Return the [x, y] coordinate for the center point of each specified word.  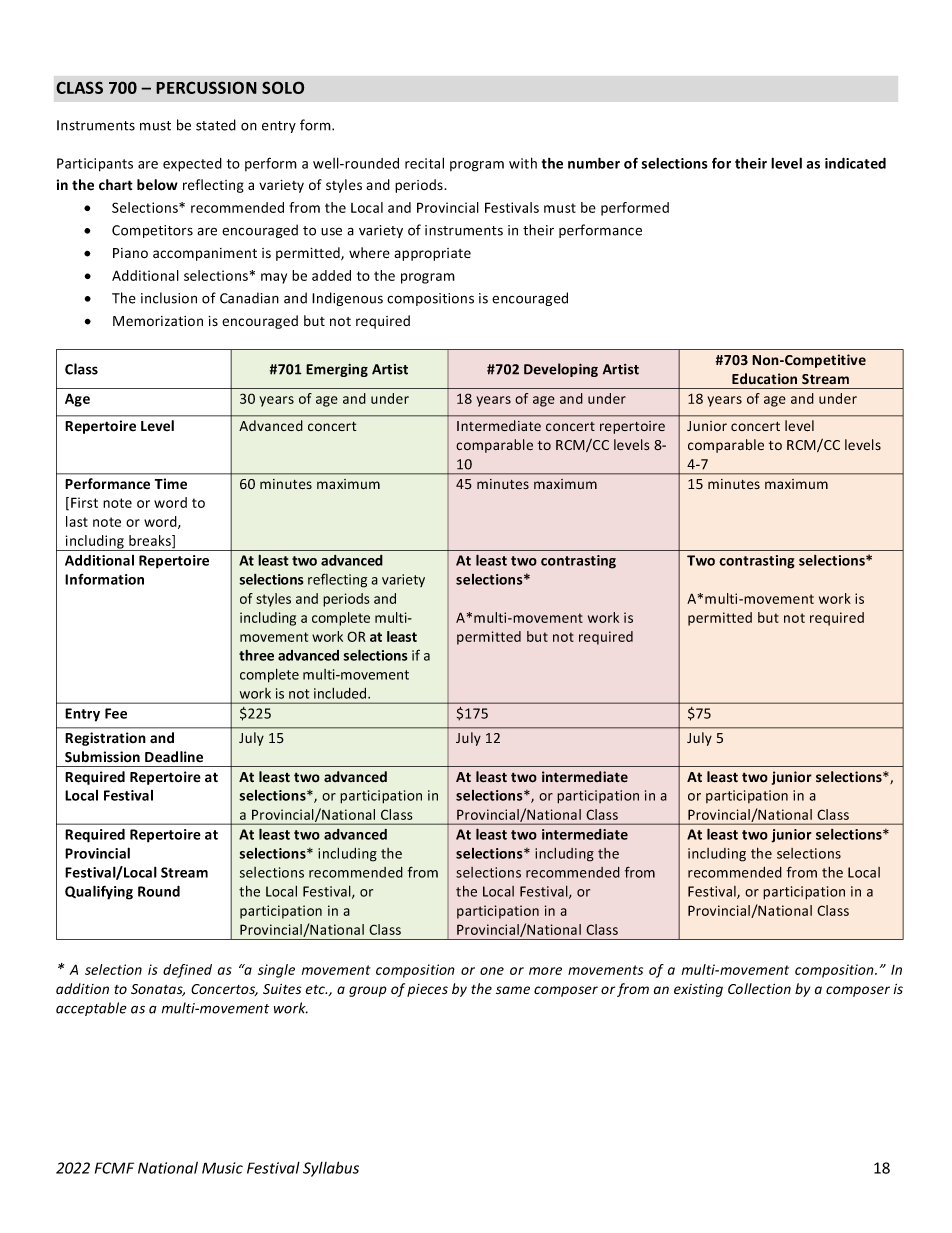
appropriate [432, 254]
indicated [855, 163]
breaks [151, 541]
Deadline [174, 756]
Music [222, 1168]
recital [424, 163]
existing [698, 990]
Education [764, 379]
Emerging [337, 370]
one [492, 971]
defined [187, 971]
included [341, 693]
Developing [561, 370]
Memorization [158, 321]
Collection [759, 989]
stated [216, 125]
